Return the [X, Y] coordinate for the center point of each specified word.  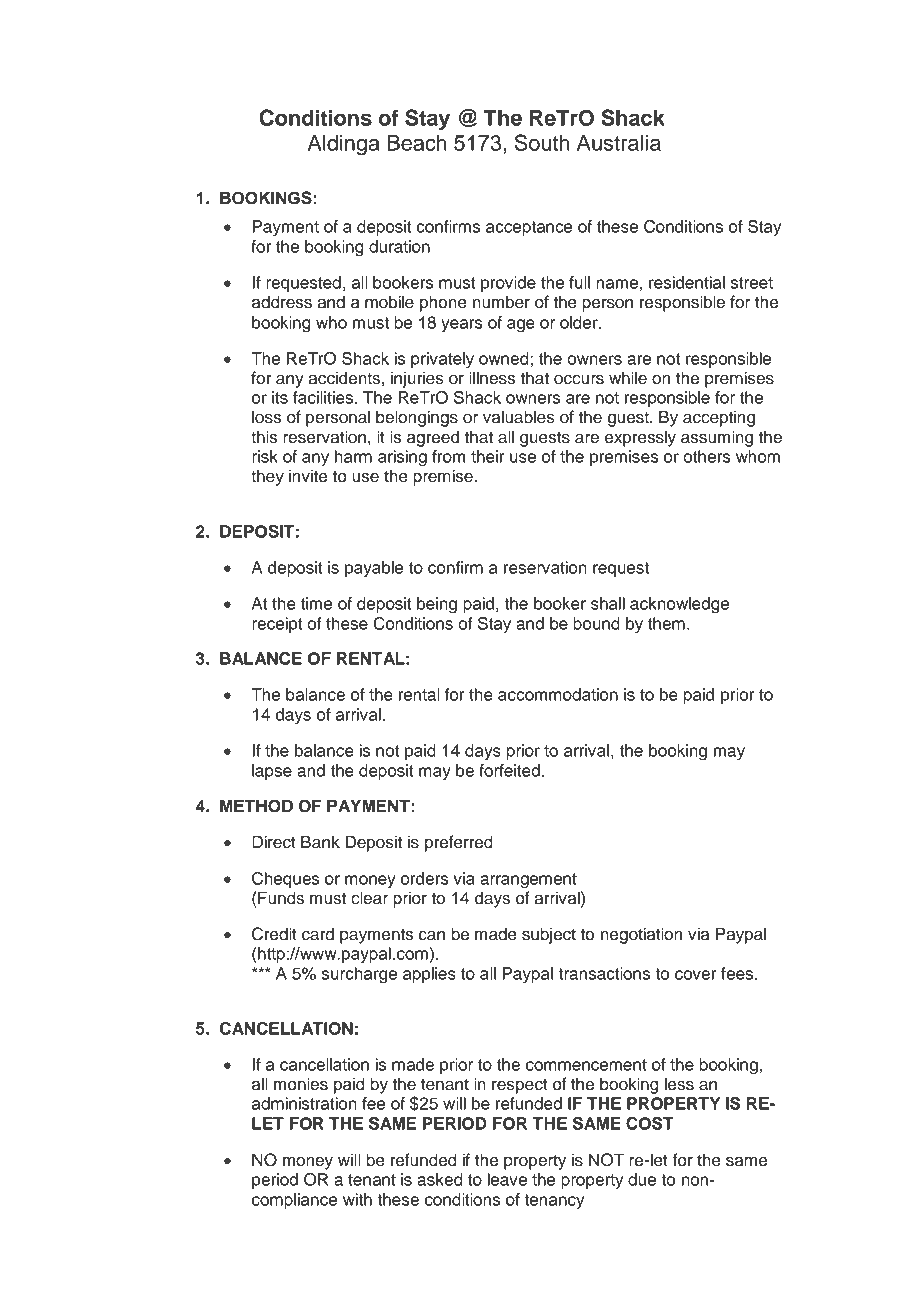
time [316, 603]
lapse [272, 772]
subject [549, 935]
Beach [416, 143]
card [318, 934]
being [437, 605]
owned [504, 358]
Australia [619, 143]
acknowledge [679, 605]
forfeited [509, 770]
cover [695, 975]
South [542, 142]
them [666, 623]
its [280, 397]
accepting [719, 418]
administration [304, 1103]
